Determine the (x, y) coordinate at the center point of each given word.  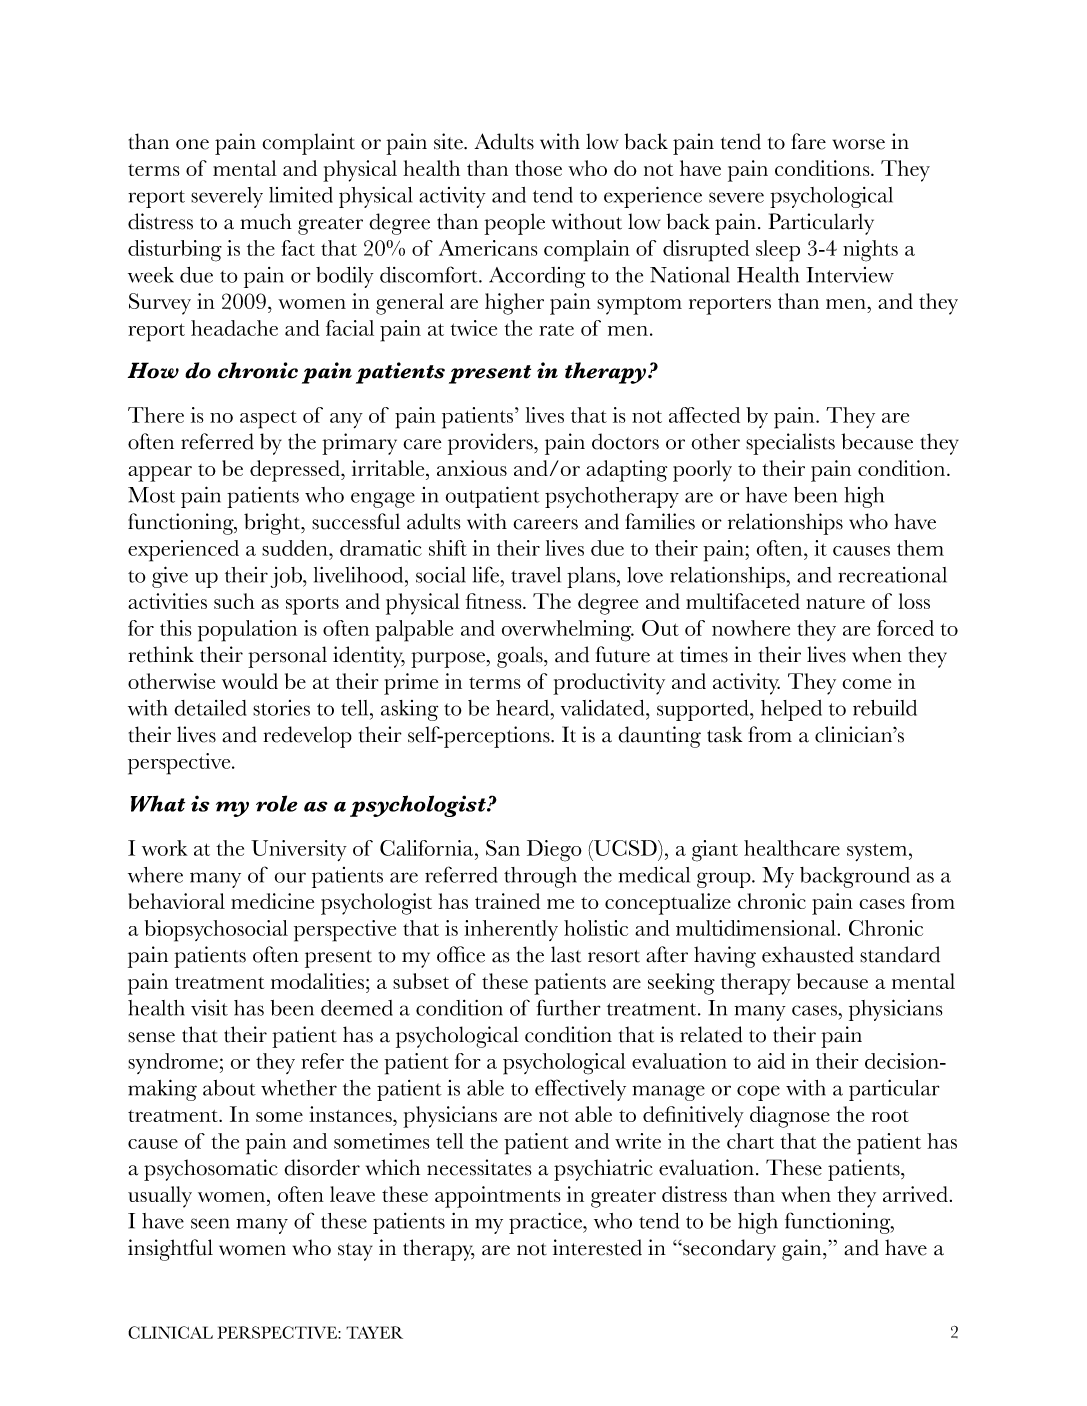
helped (791, 710)
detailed (210, 708)
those (538, 168)
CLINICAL (170, 1332)
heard (524, 708)
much (266, 221)
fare (808, 141)
